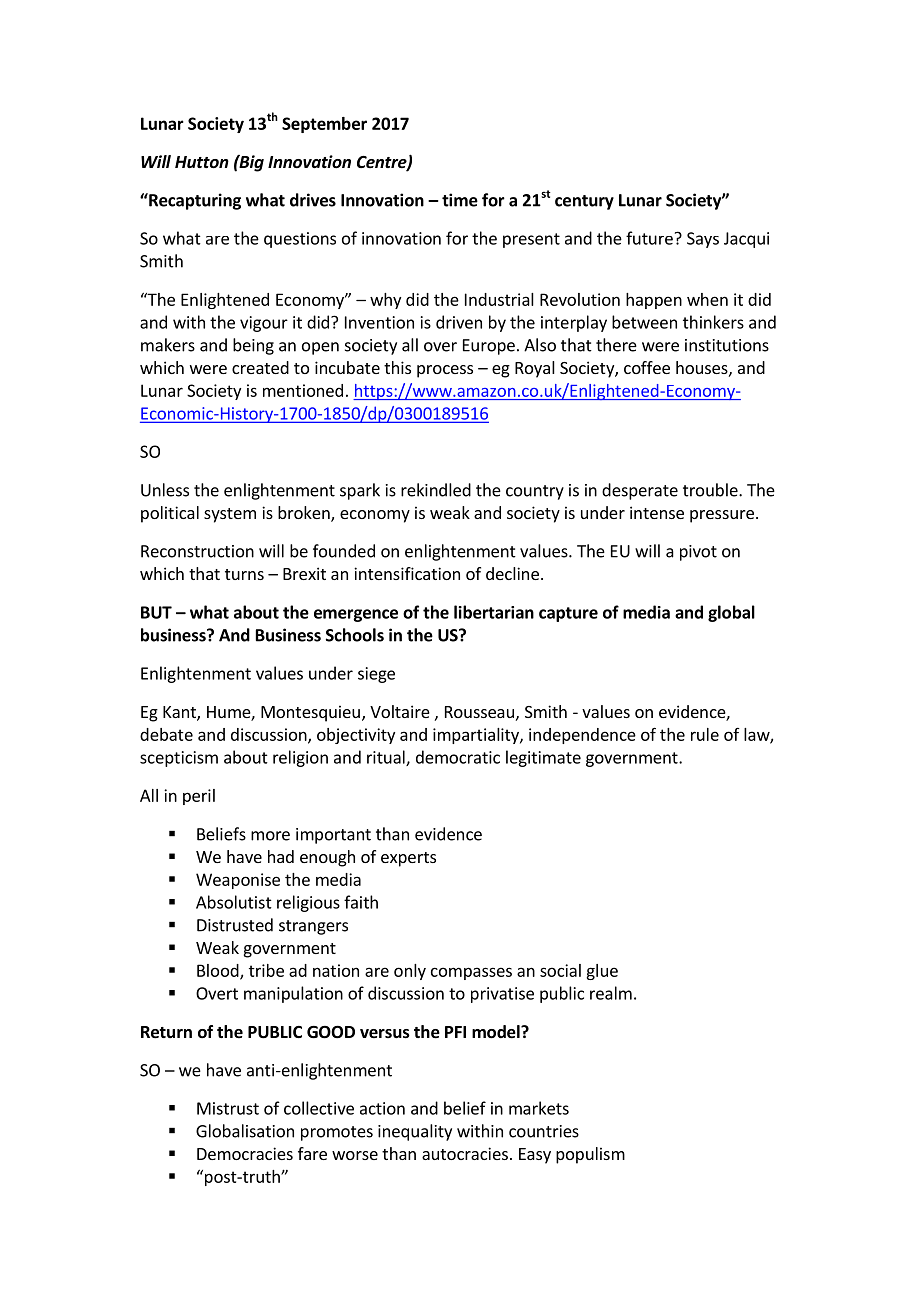 This document has width=924, height=1309. I want to click on future, so click(649, 238).
